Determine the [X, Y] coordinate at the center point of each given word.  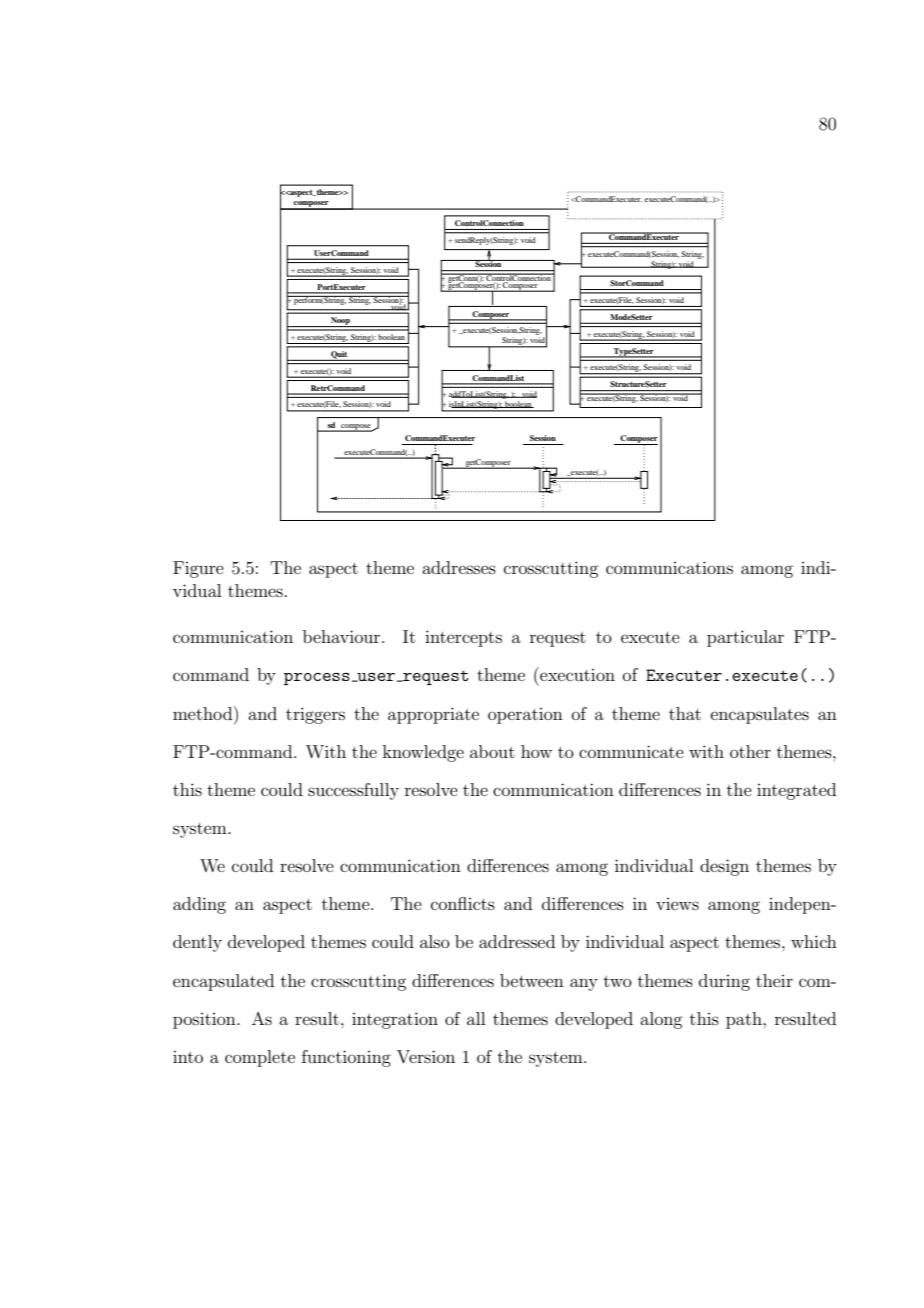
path [745, 1020]
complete [260, 1058]
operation [525, 716]
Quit [339, 356]
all [476, 1018]
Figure [198, 569]
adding [199, 905]
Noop [340, 322]
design [724, 867]
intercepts [463, 638]
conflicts [463, 903]
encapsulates [760, 715]
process [317, 679]
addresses [459, 567]
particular [745, 638]
